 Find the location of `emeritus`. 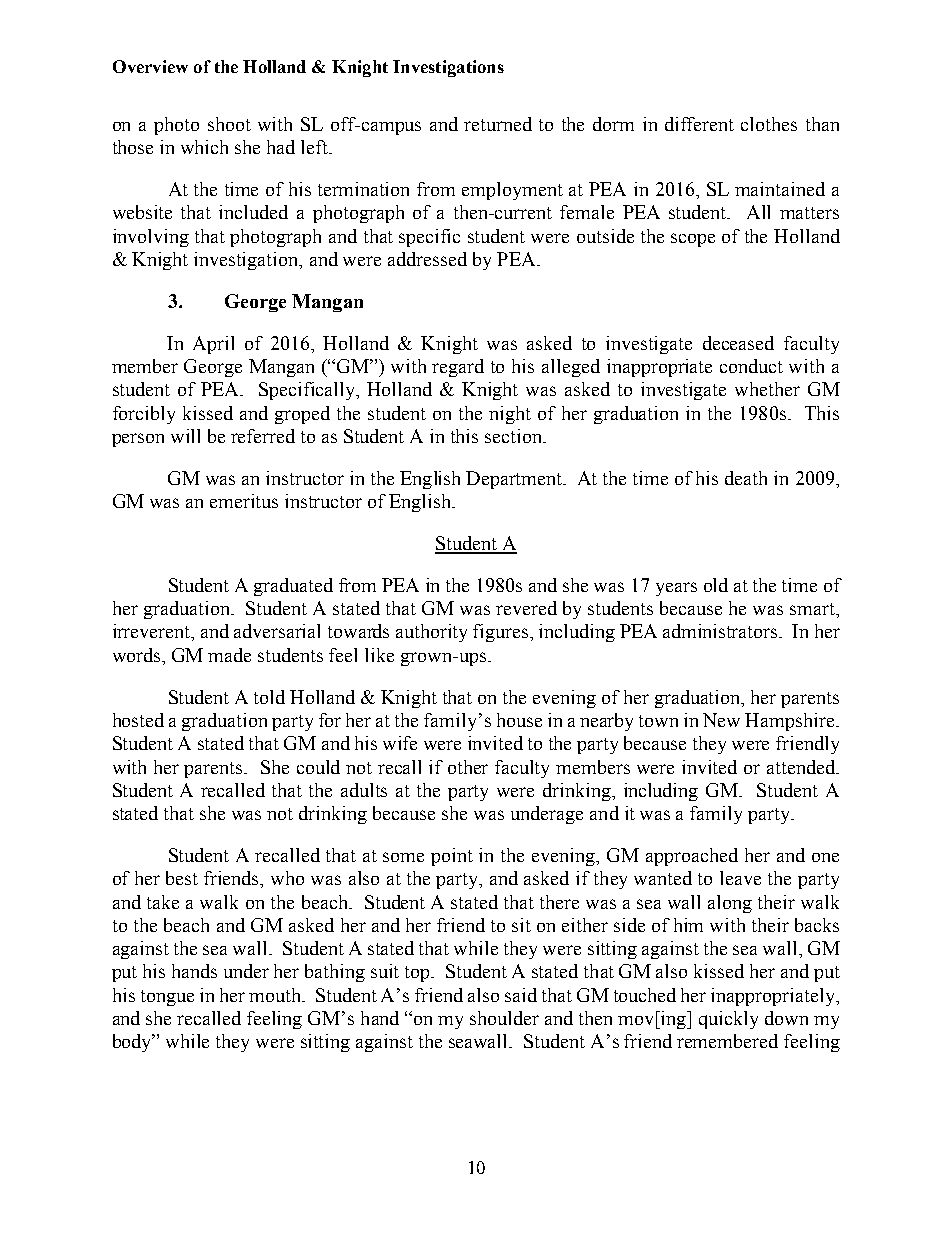

emeritus is located at coordinates (244, 501).
